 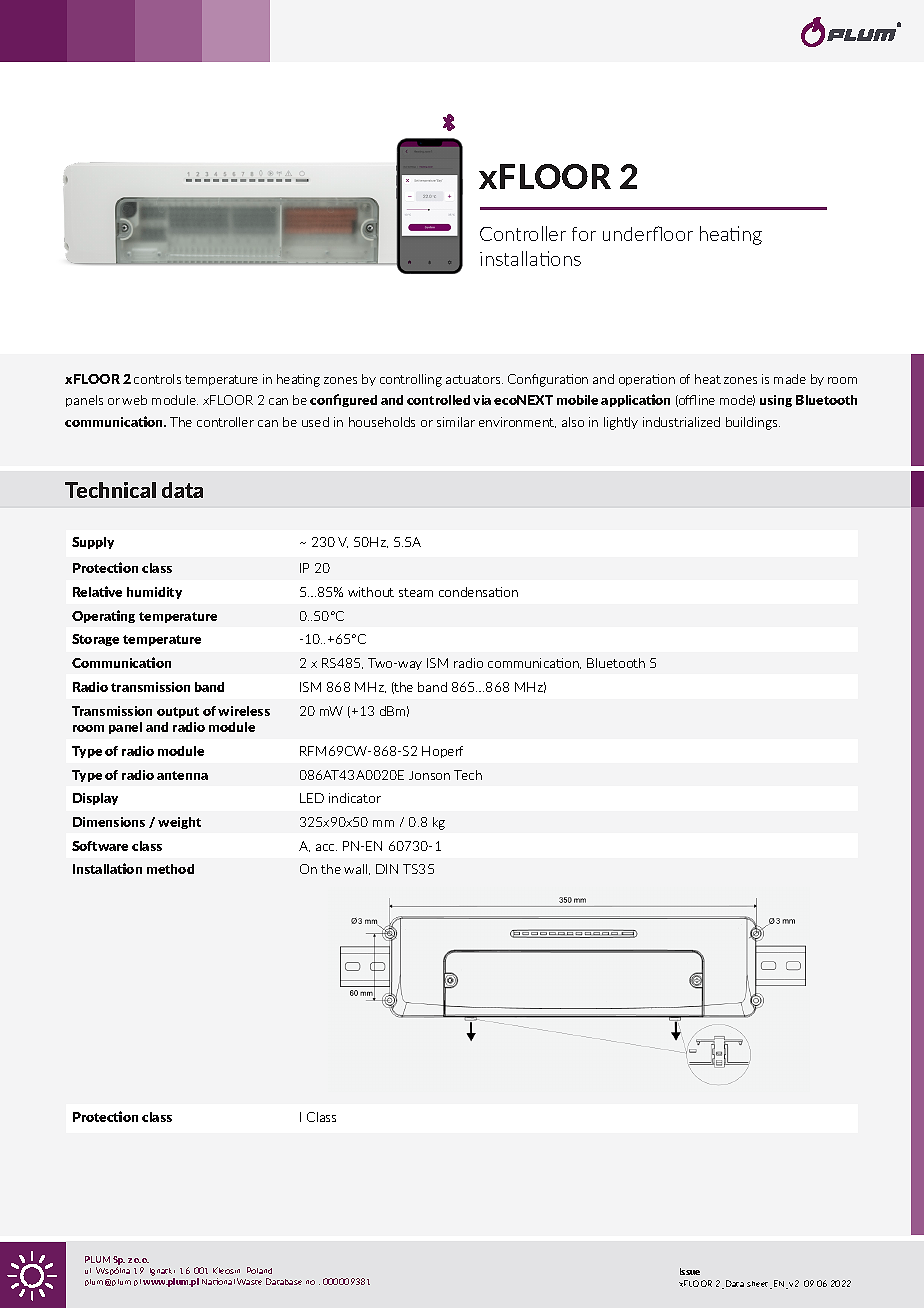 What do you see at coordinates (416, 592) in the document?
I see `steam` at bounding box center [416, 592].
